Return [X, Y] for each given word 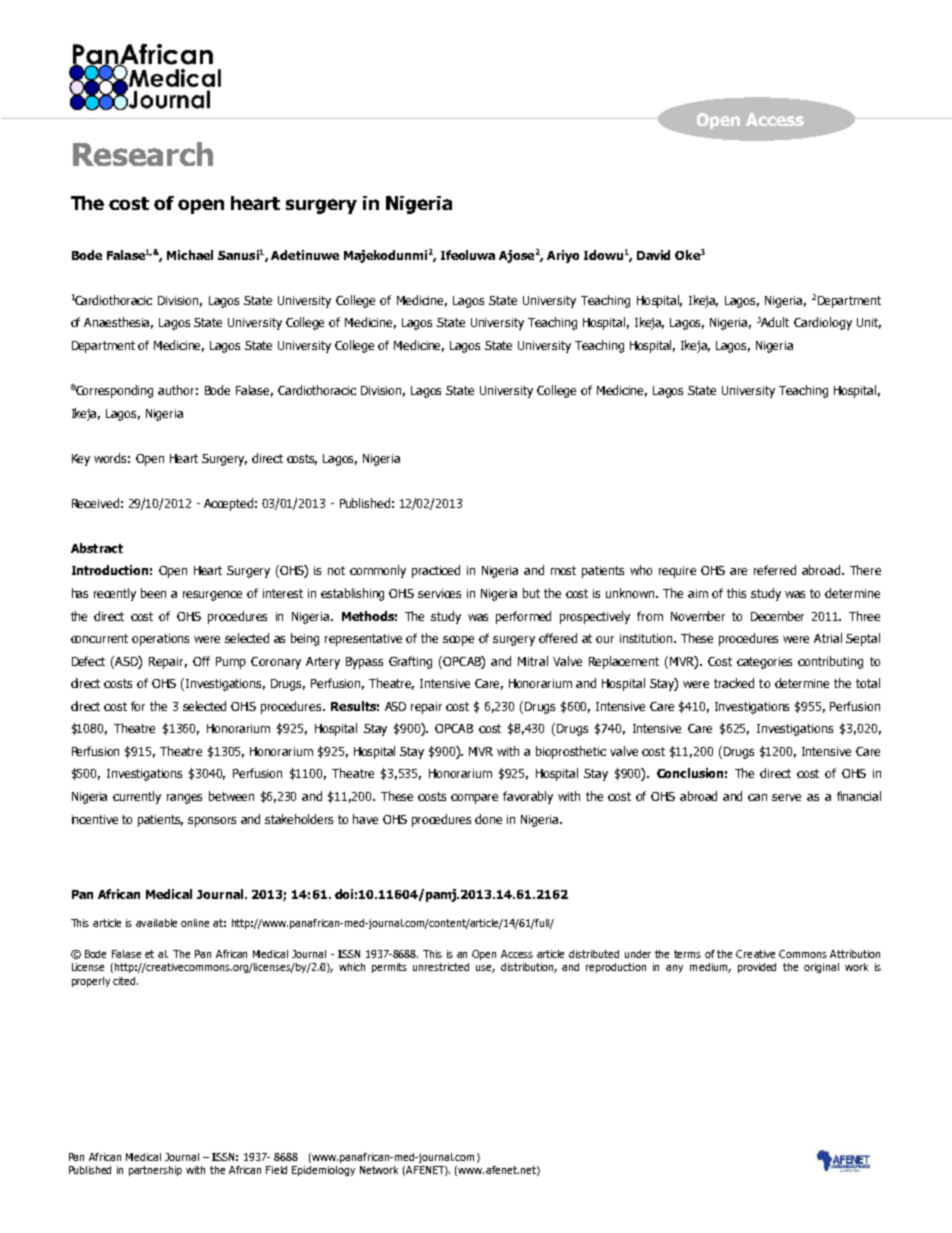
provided [757, 968]
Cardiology [823, 323]
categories [764, 663]
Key [81, 460]
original [821, 968]
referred [775, 570]
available [156, 923]
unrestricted [441, 967]
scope [458, 641]
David [653, 255]
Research [143, 154]
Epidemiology [323, 1171]
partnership [155, 1171]
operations [160, 640]
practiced [436, 571]
